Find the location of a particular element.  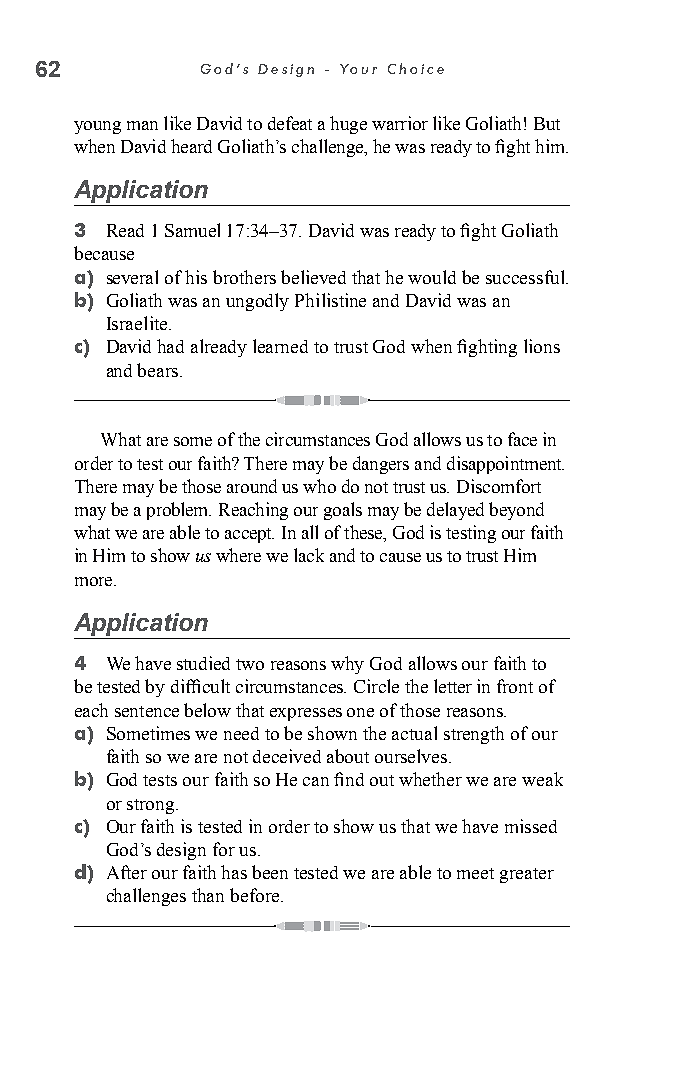

But is located at coordinates (547, 123).
